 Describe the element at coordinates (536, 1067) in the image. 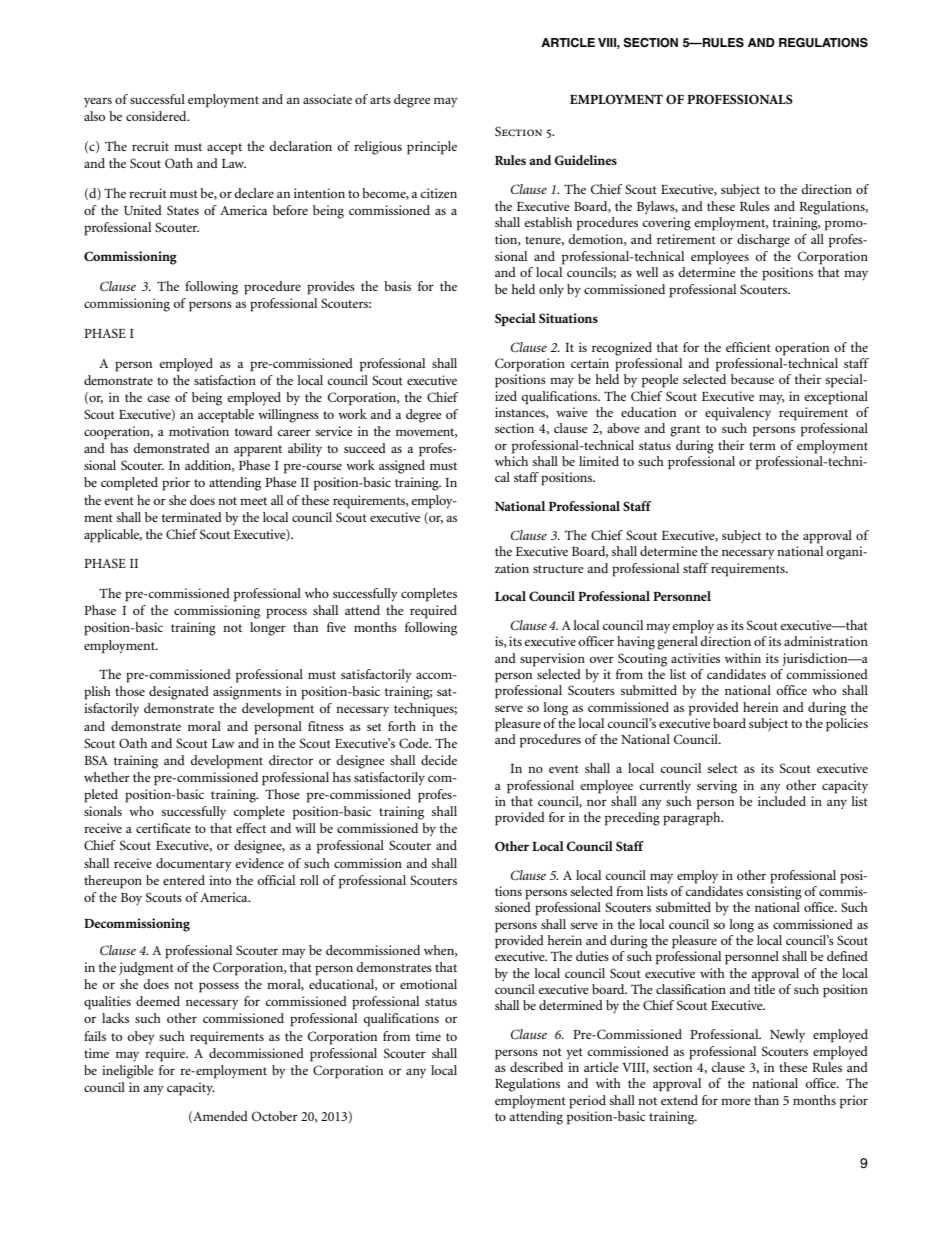

I see `described` at that location.
